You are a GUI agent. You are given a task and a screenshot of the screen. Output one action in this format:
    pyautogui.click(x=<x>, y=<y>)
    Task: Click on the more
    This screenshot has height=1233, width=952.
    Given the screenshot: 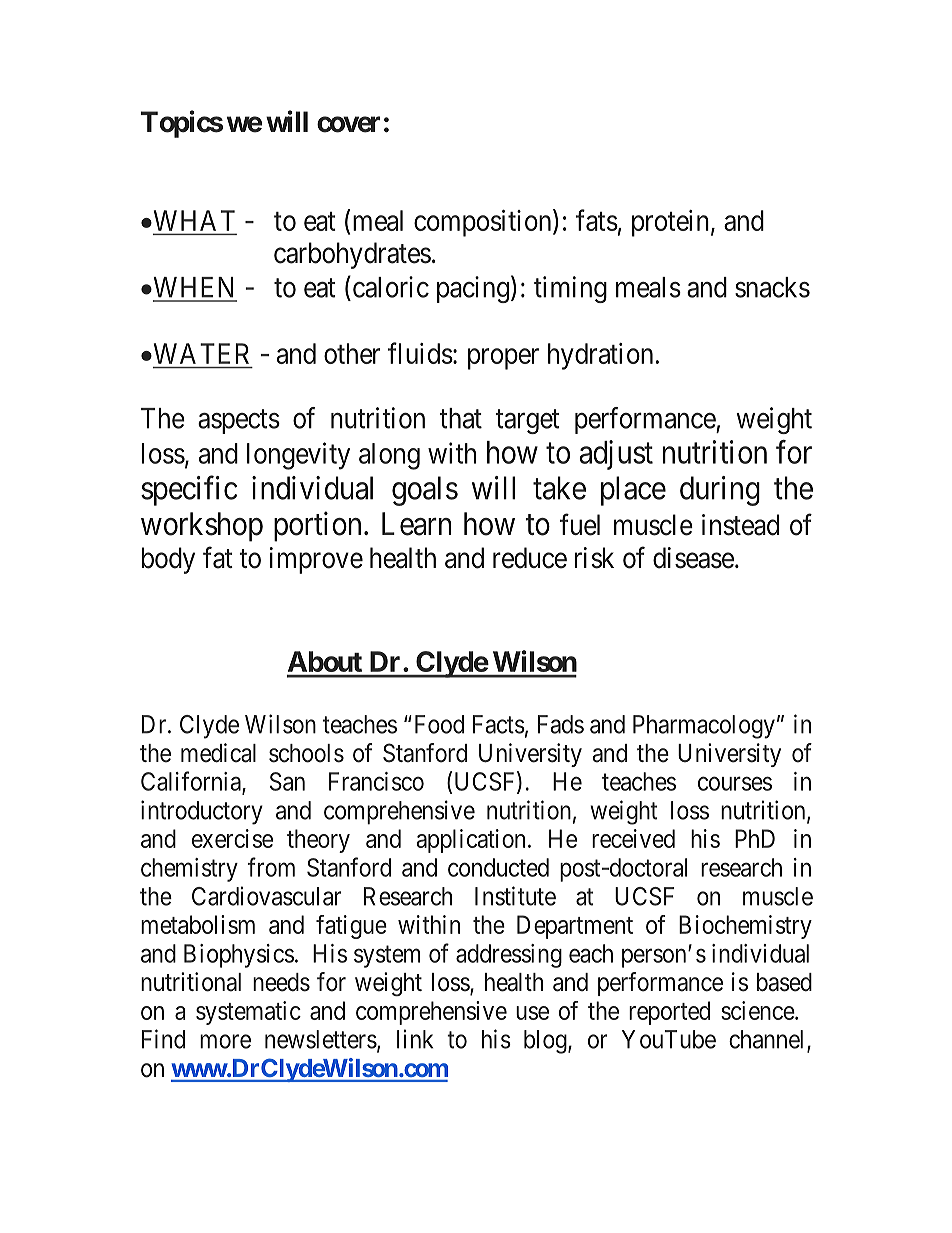 What is the action you would take?
    pyautogui.click(x=225, y=1041)
